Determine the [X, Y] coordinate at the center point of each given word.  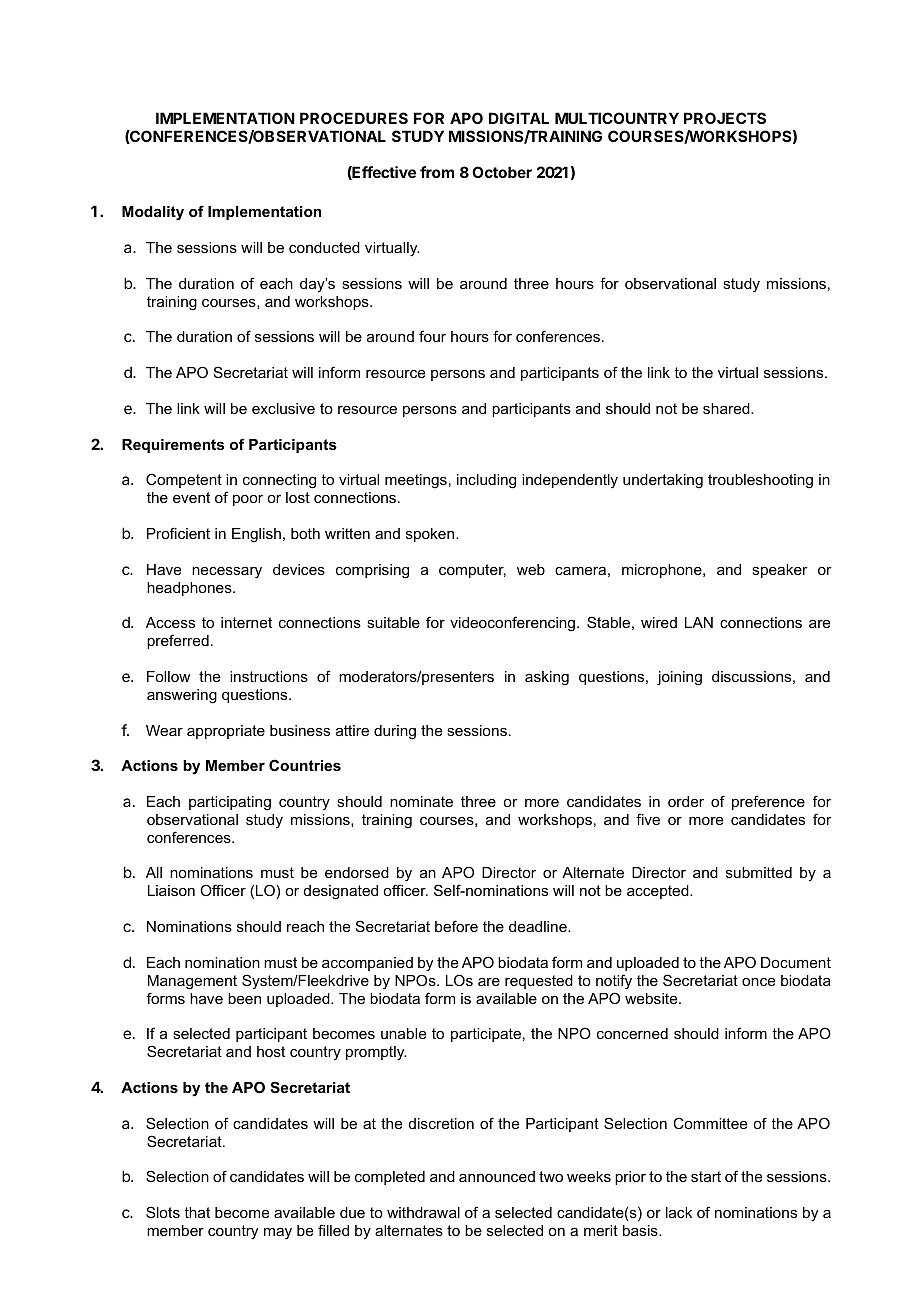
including [486, 481]
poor [248, 500]
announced [497, 1176]
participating [230, 803]
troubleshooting [760, 481]
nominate [421, 801]
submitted [759, 872]
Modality [153, 213]
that [197, 1212]
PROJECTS [725, 118]
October [502, 172]
